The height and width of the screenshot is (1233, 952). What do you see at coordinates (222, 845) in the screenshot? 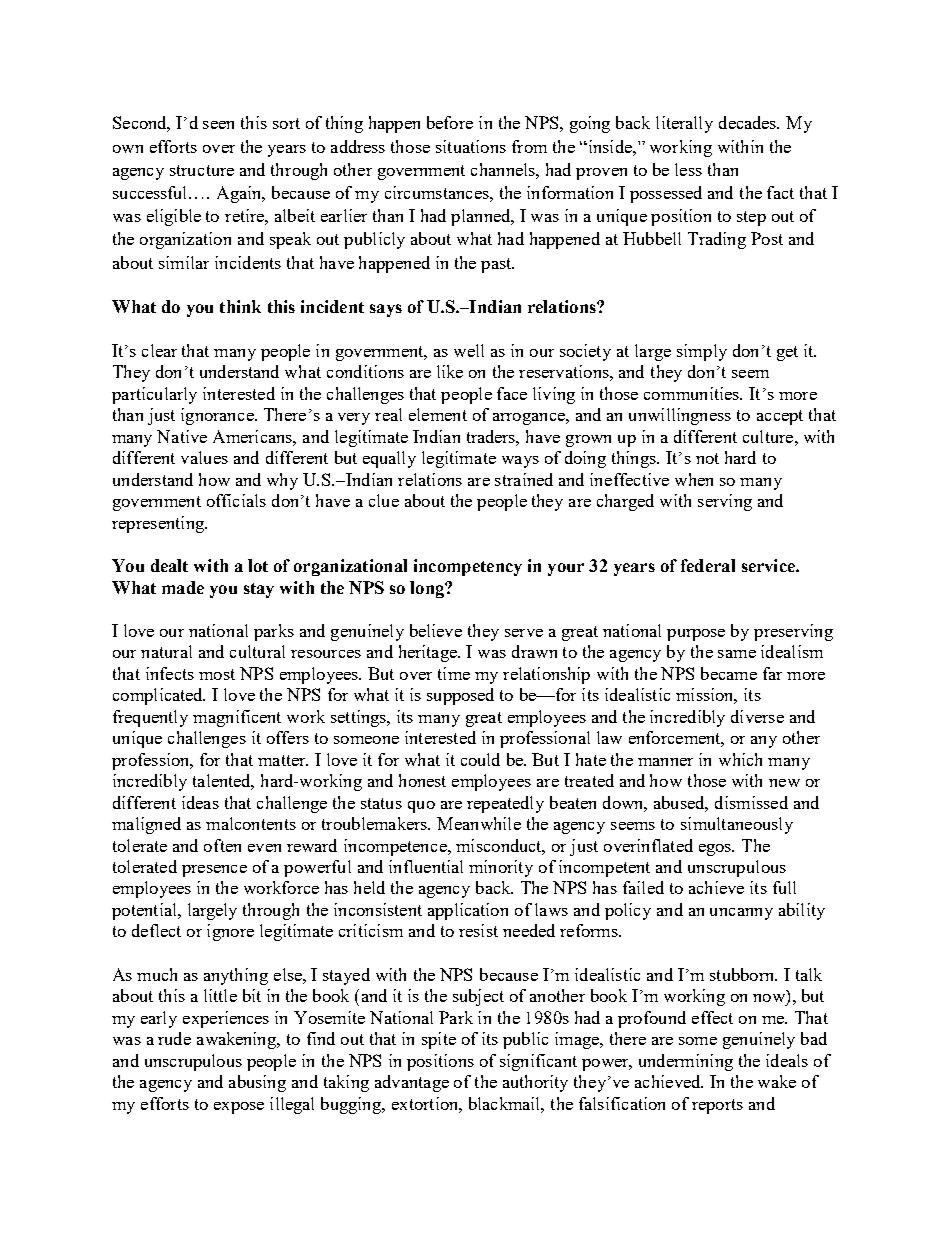
I see `often` at bounding box center [222, 845].
